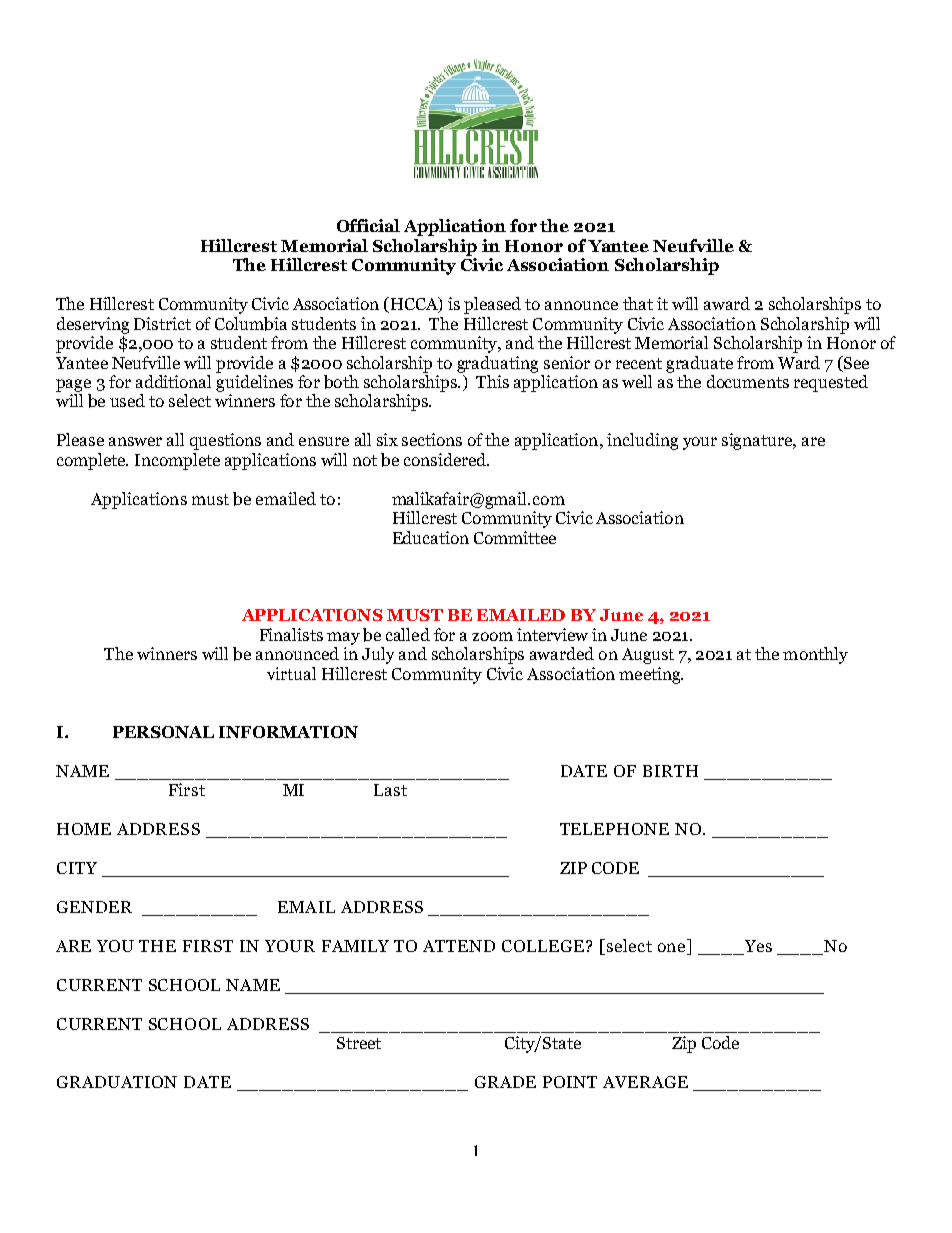 The image size is (952, 1233). Describe the element at coordinates (117, 1082) in the screenshot. I see `GRADUATION` at that location.
